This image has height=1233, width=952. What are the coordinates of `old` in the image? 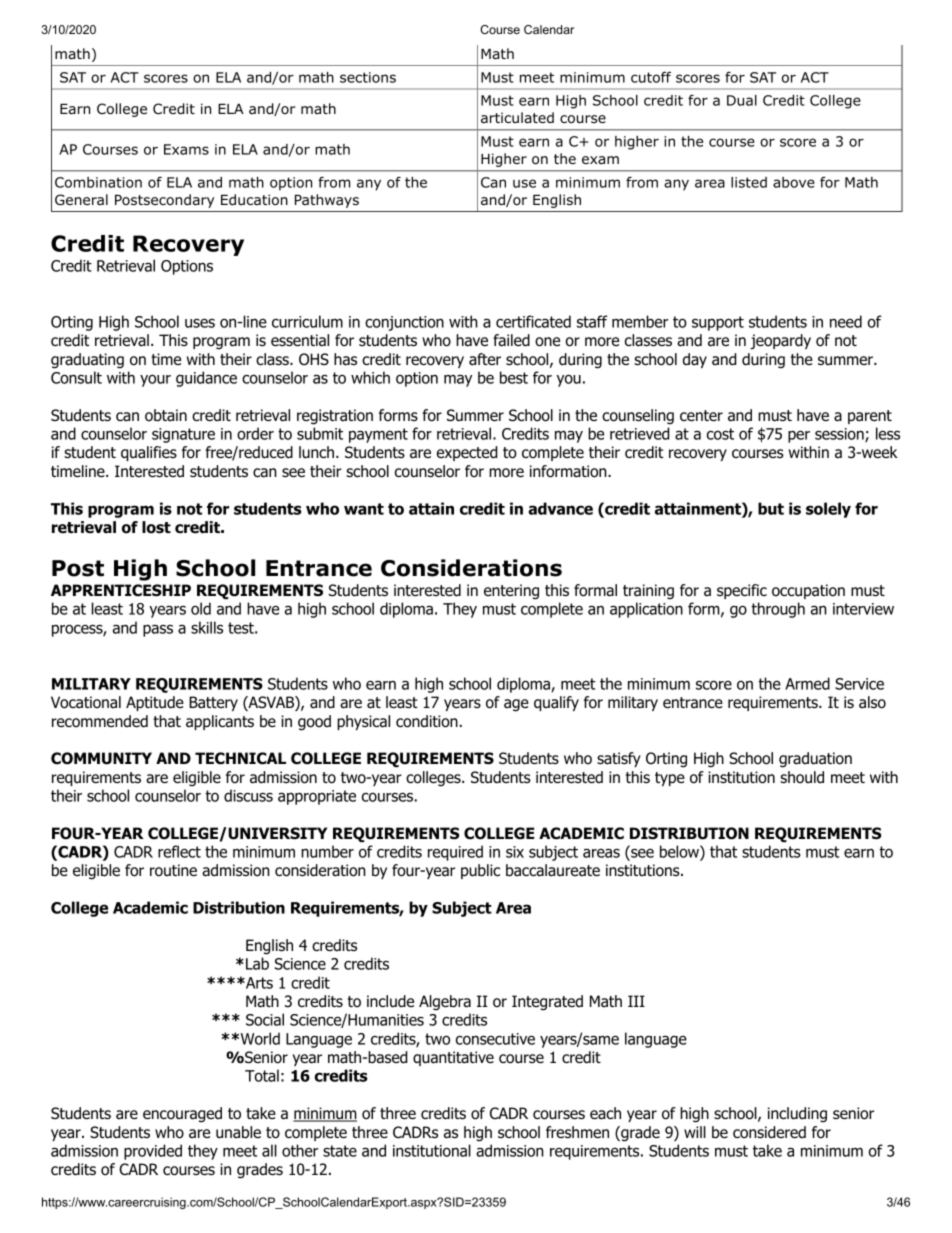 It's located at (201, 608).
